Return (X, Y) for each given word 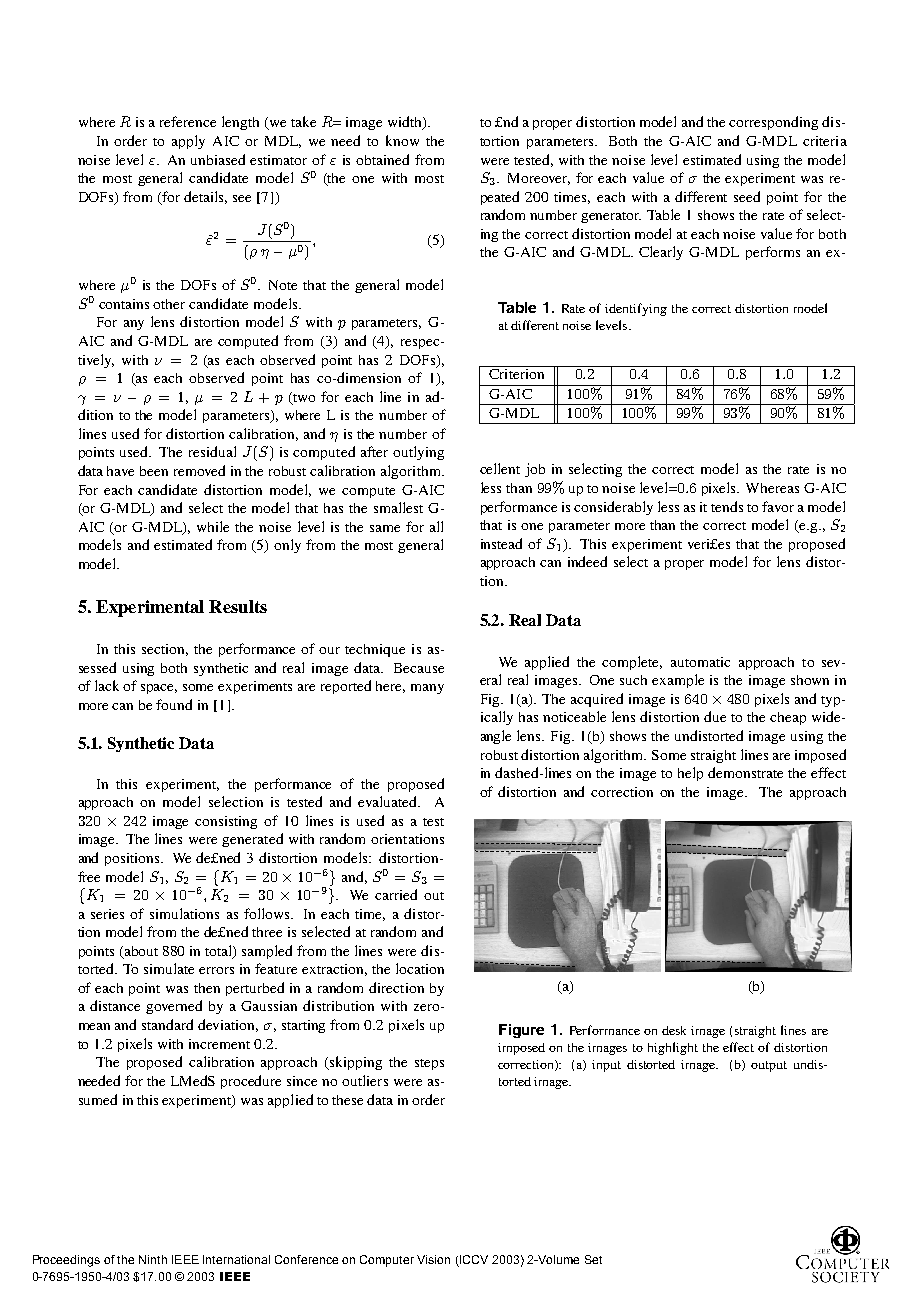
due (715, 716)
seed (747, 196)
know (402, 140)
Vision (433, 1259)
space (159, 689)
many (427, 689)
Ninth (153, 1259)
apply (188, 142)
